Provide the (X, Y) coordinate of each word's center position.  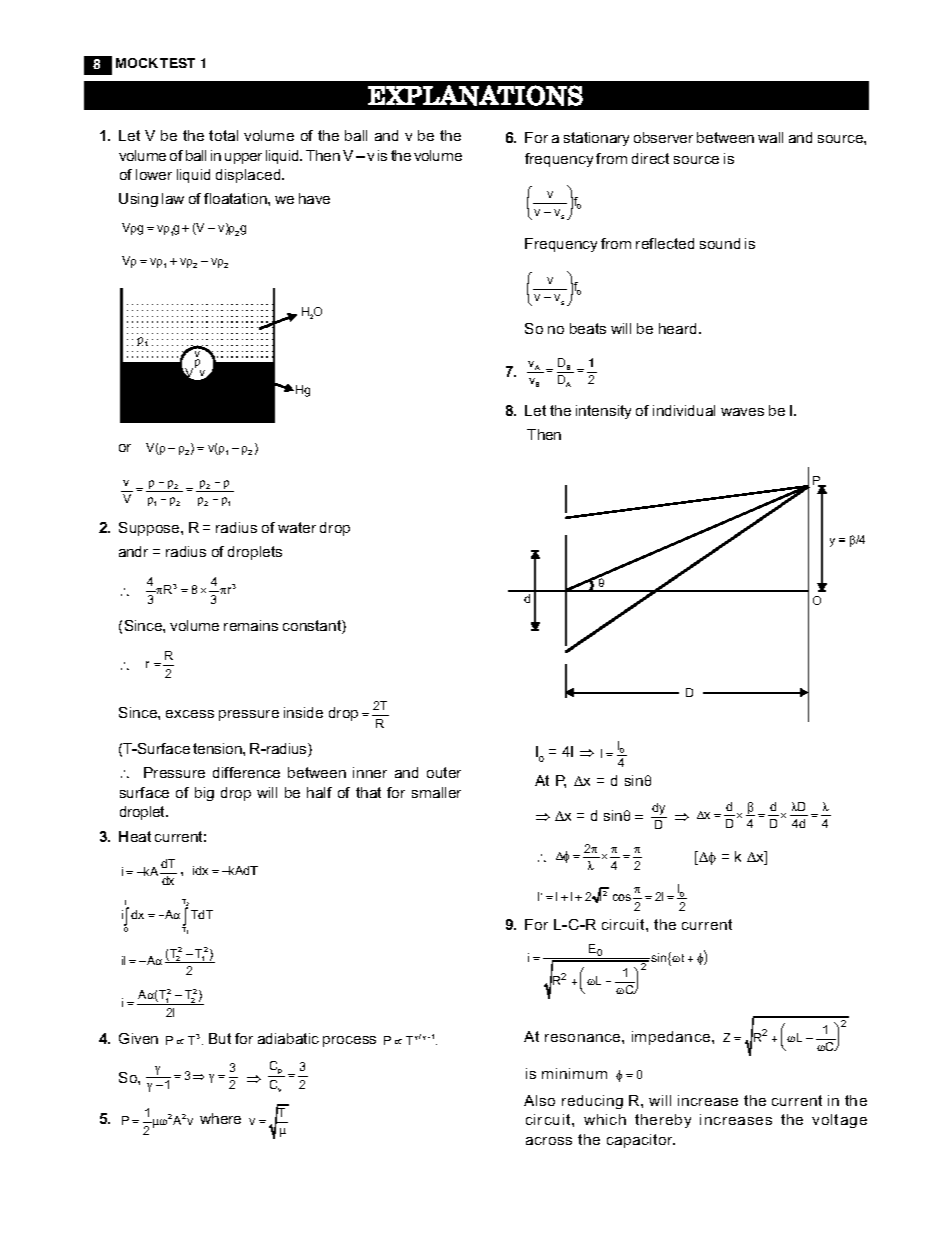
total (223, 135)
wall (770, 137)
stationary (596, 139)
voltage (839, 1121)
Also (539, 1100)
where (220, 1118)
